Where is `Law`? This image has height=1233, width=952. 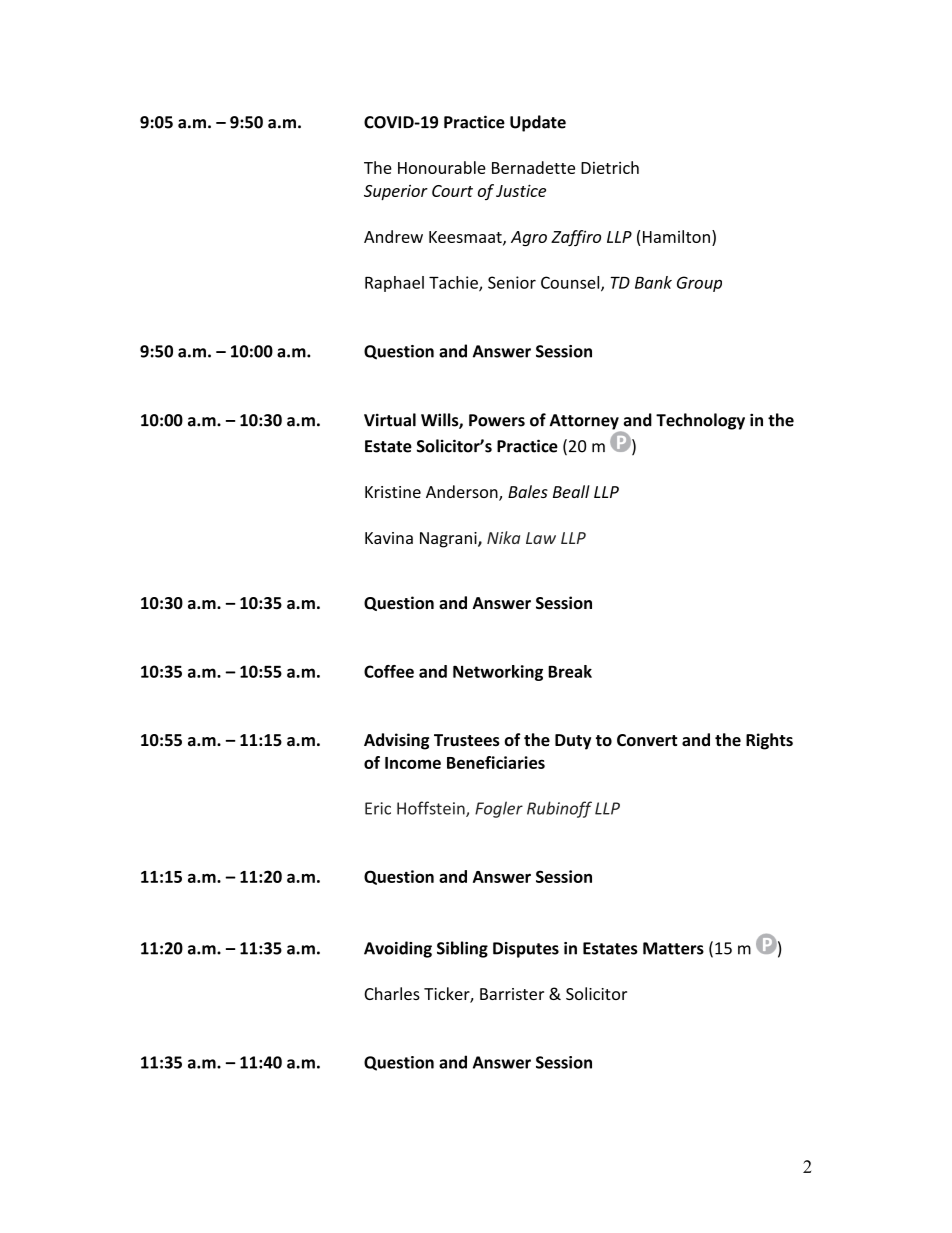
Law is located at coordinates (541, 538).
